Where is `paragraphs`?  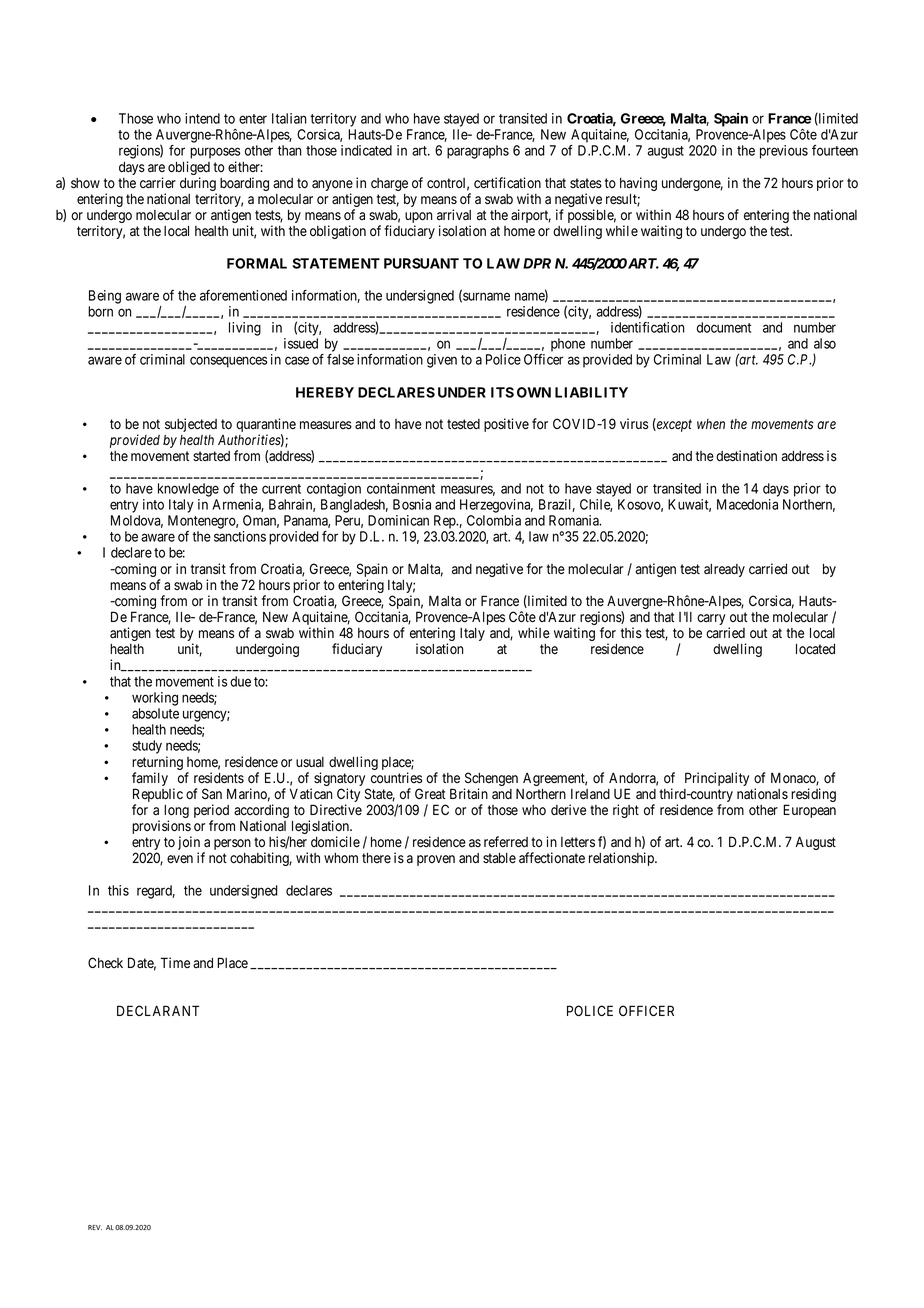
paragraphs is located at coordinates (478, 152).
